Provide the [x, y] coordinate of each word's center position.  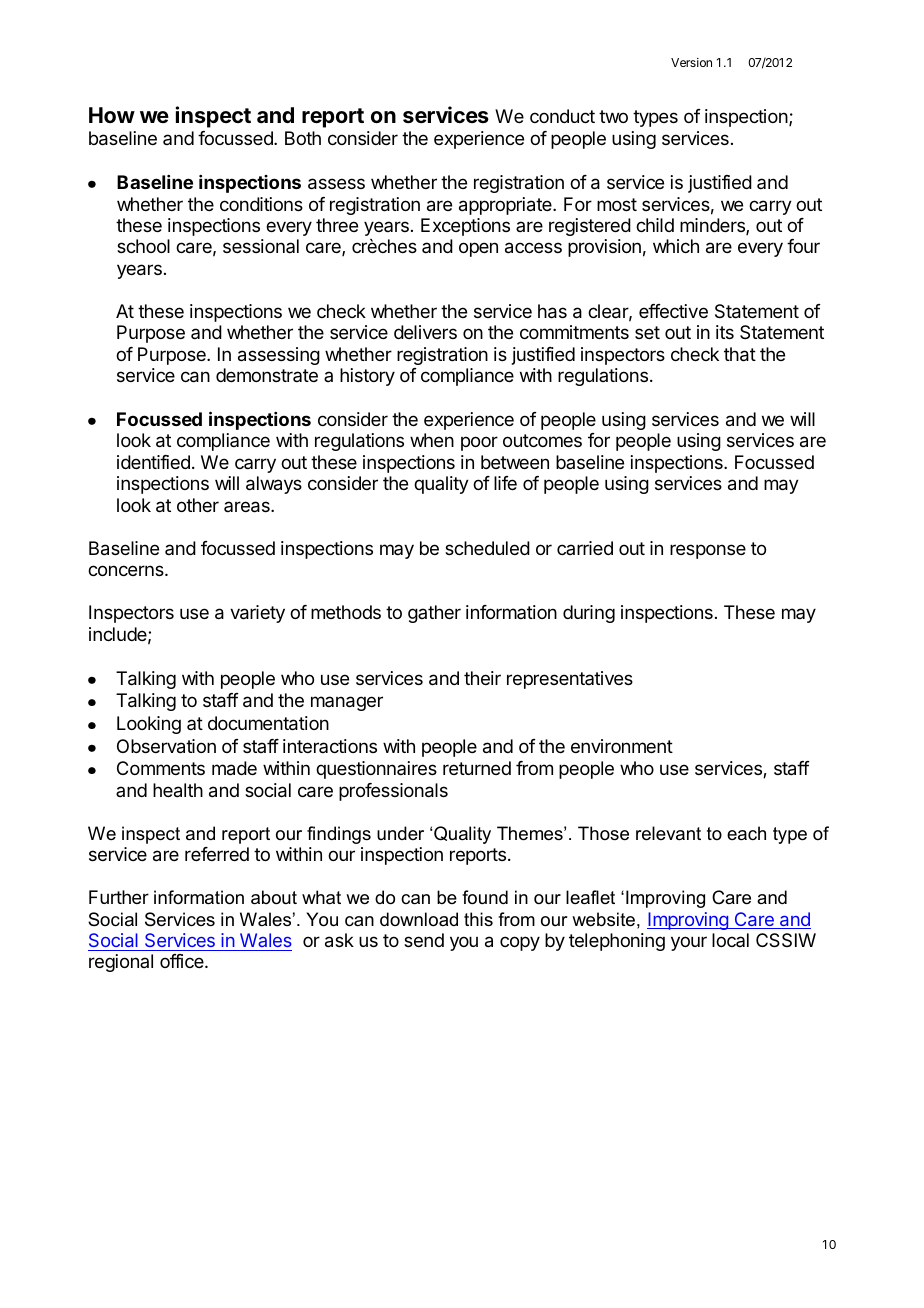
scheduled [487, 548]
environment [622, 746]
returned [477, 768]
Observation [166, 746]
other [198, 505]
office [183, 961]
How [112, 115]
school [143, 246]
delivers [425, 332]
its [725, 332]
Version [691, 62]
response [708, 551]
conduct [562, 116]
